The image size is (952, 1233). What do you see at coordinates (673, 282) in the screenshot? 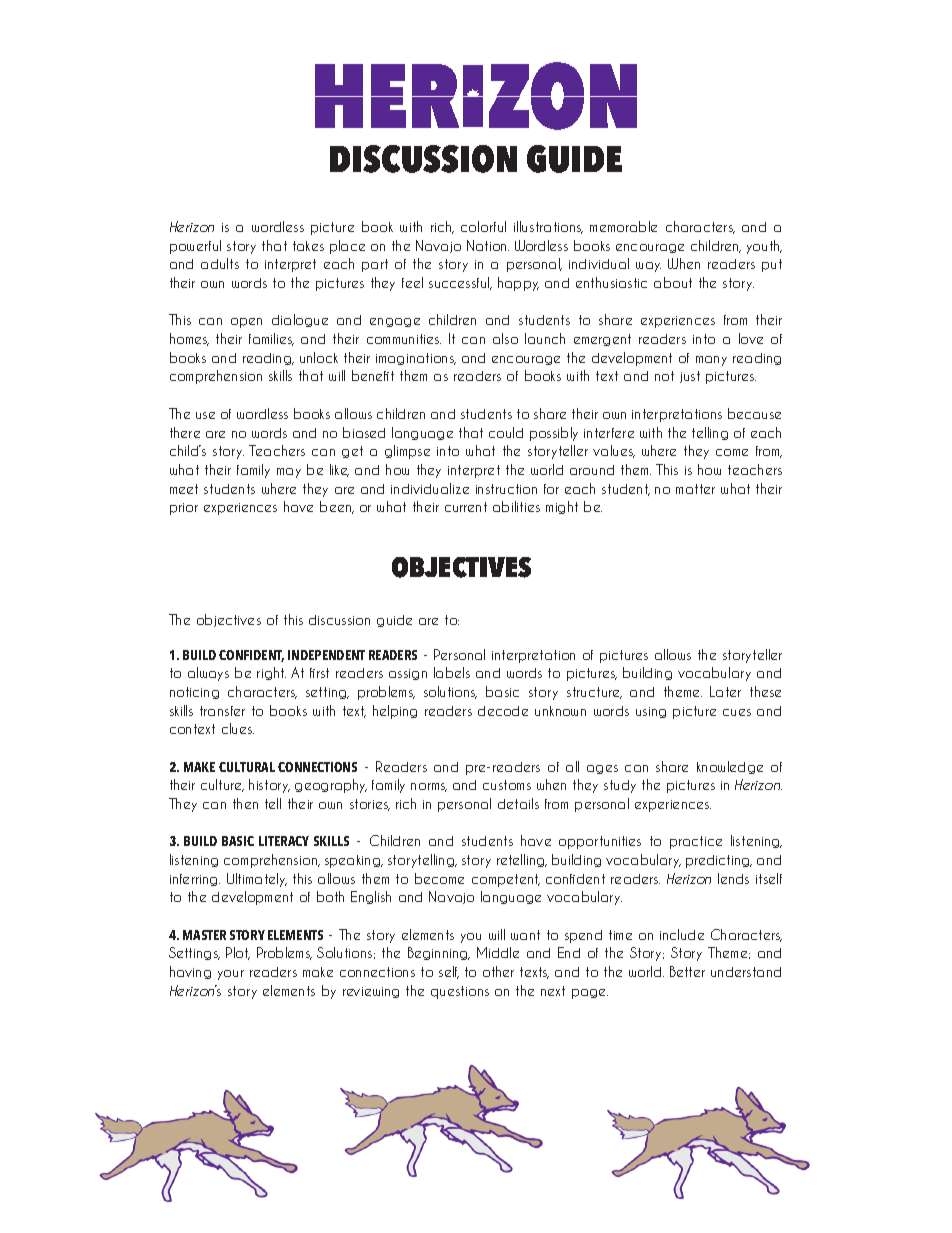
I see `about` at bounding box center [673, 282].
